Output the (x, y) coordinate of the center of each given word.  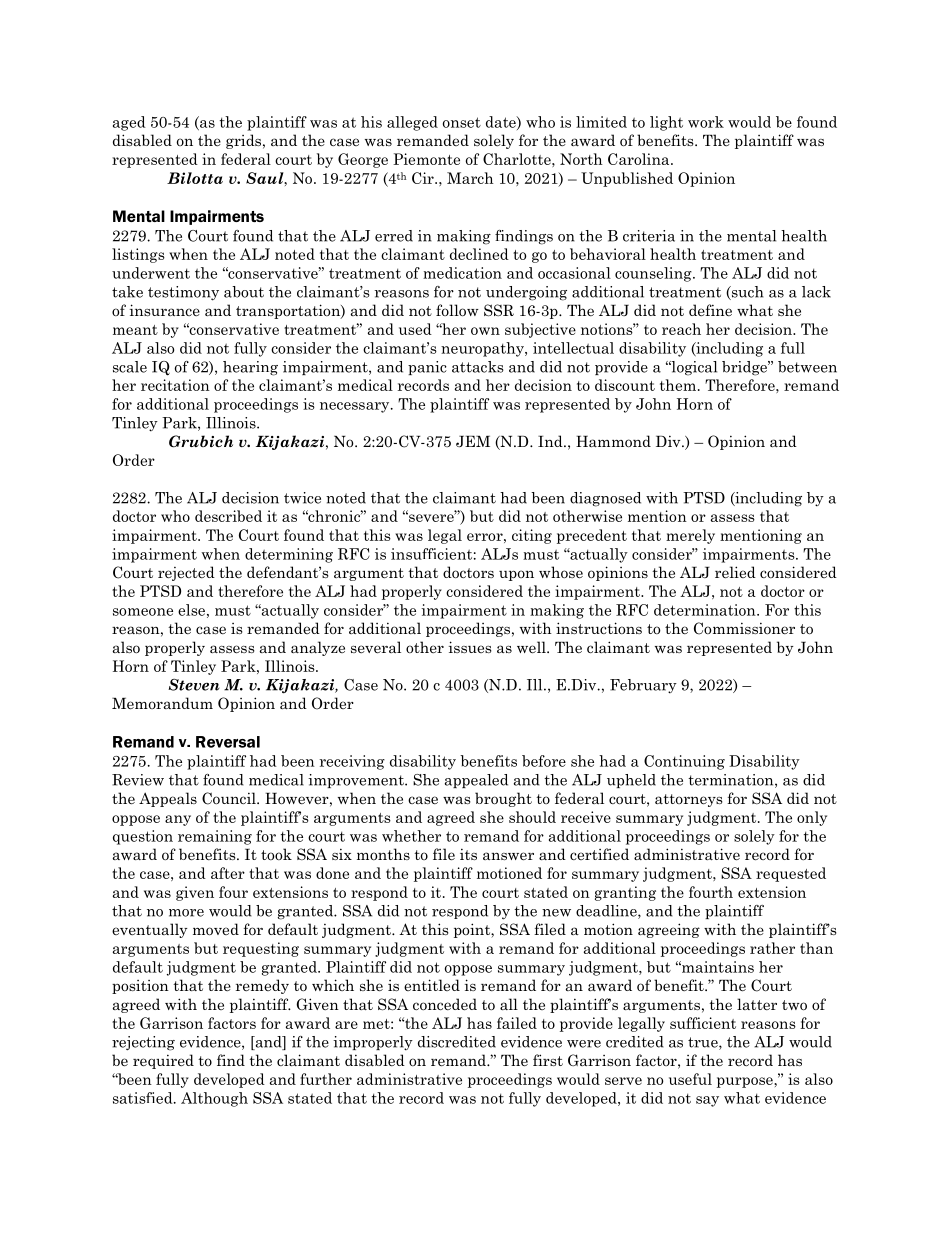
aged (129, 123)
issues (470, 647)
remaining (215, 837)
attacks (478, 367)
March (470, 178)
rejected (186, 573)
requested (791, 874)
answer (508, 856)
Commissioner (744, 628)
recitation (175, 385)
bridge (745, 368)
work (706, 122)
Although (214, 1099)
